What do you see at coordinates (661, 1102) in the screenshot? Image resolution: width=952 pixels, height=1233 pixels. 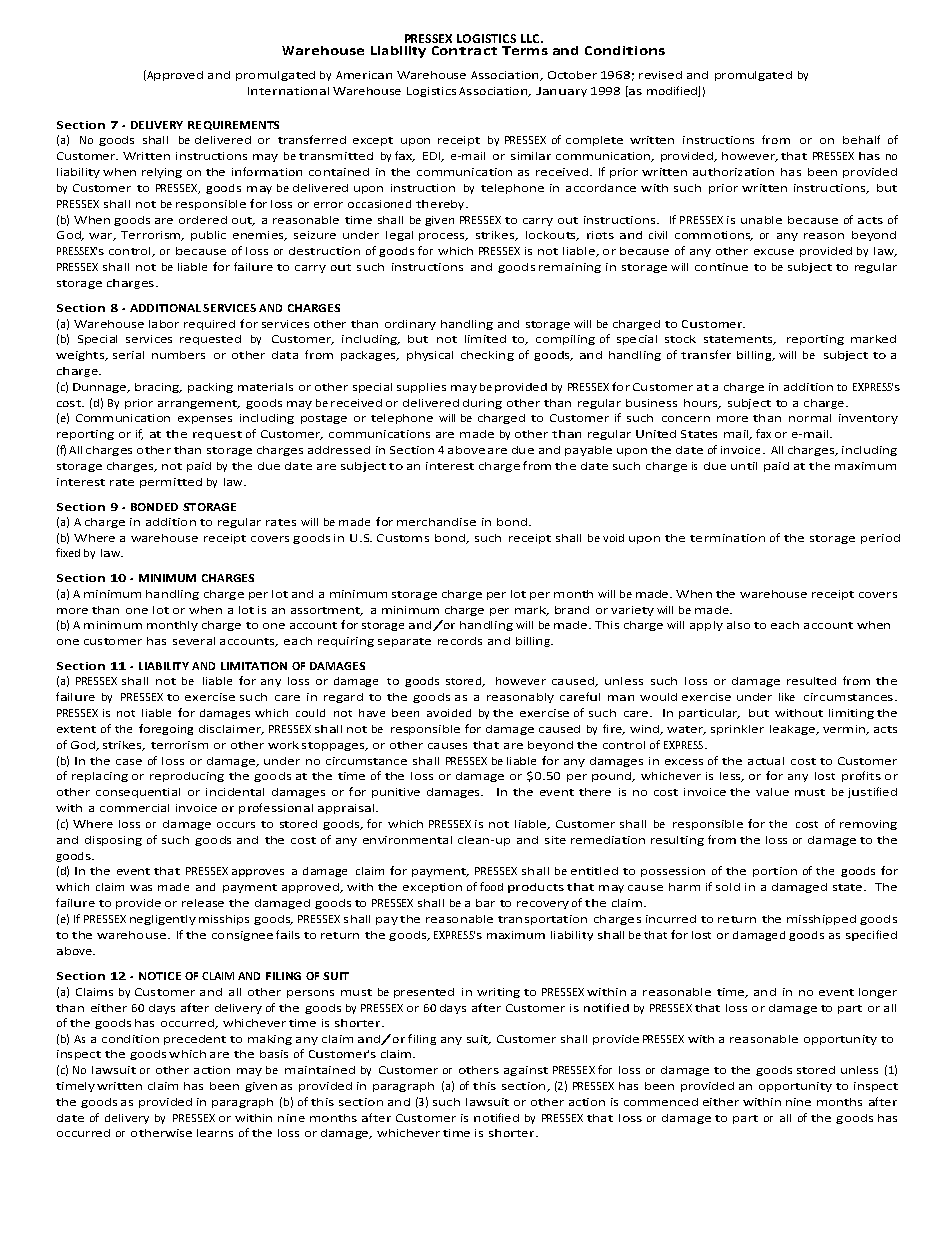 I see `commenced` at bounding box center [661, 1102].
